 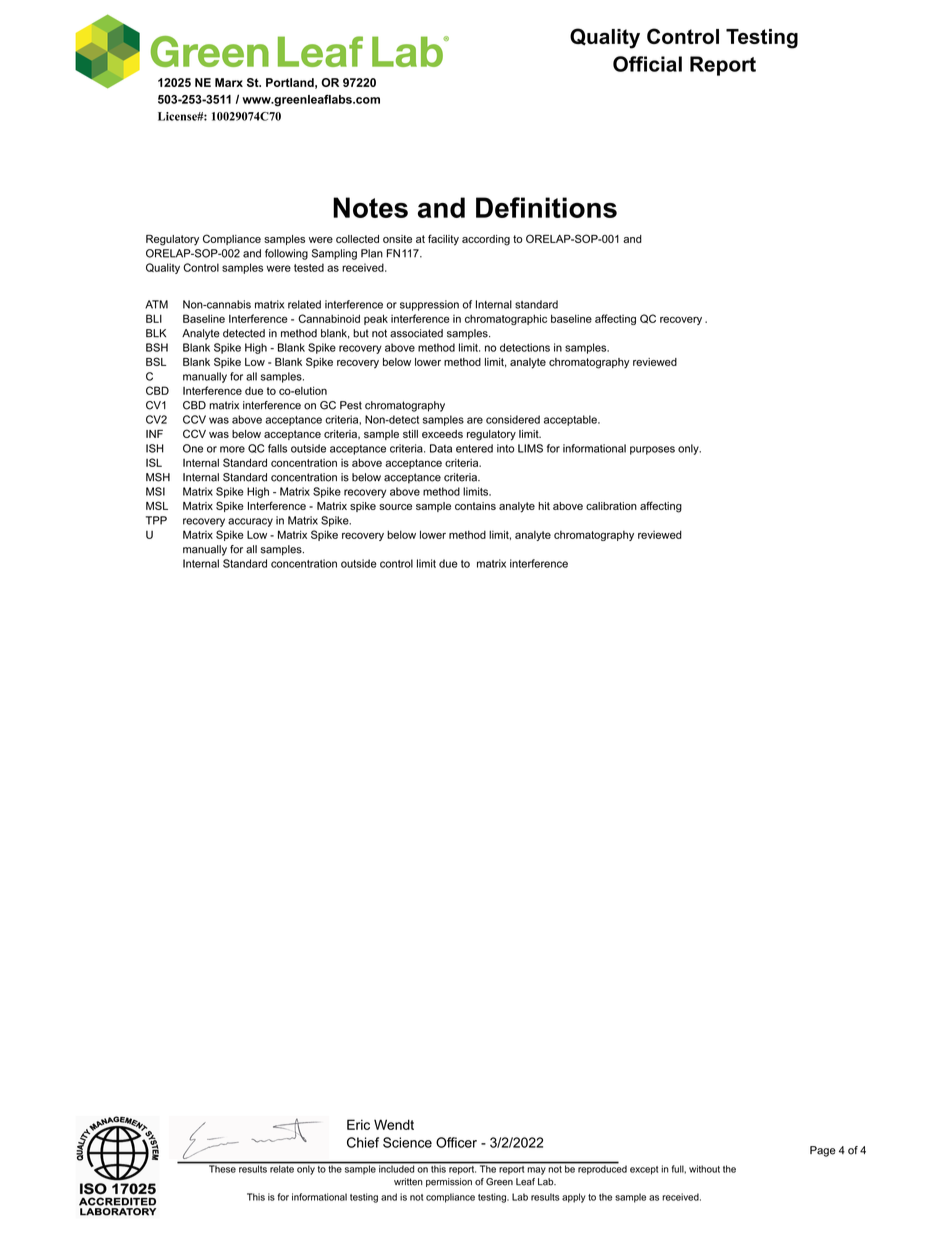 I want to click on contains, so click(x=475, y=506).
